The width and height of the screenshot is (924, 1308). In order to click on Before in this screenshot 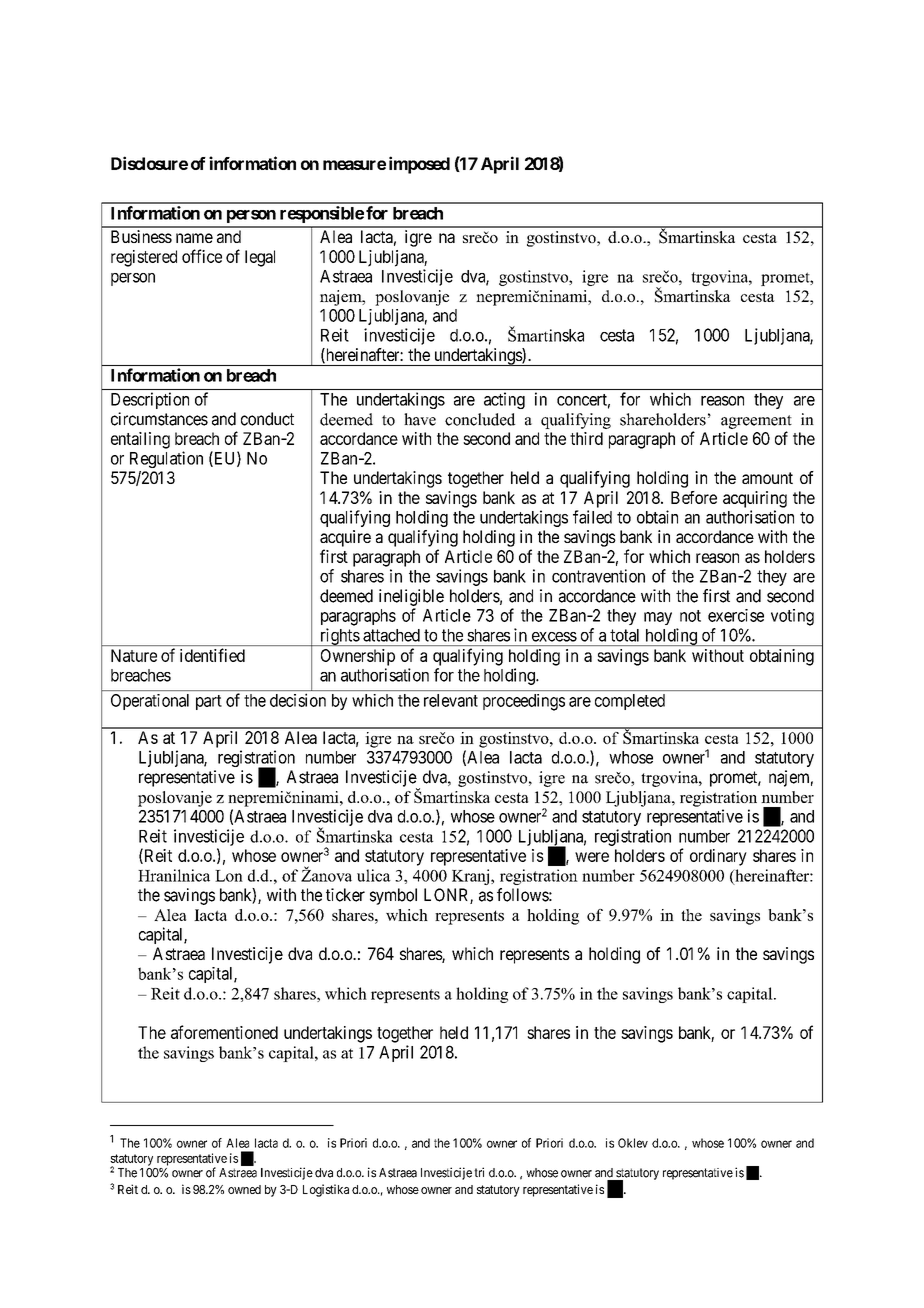, I will do `click(694, 497)`.
